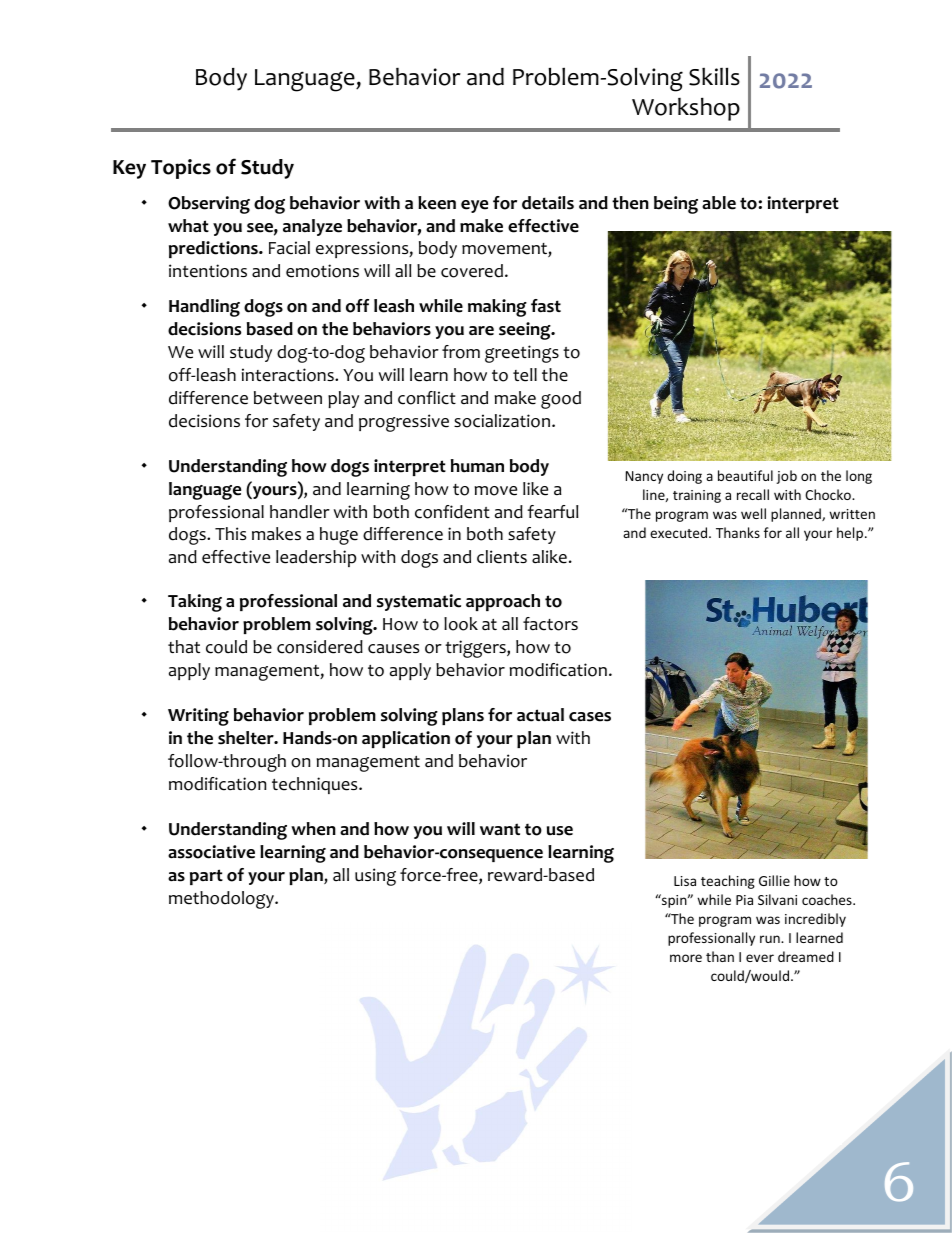  What do you see at coordinates (181, 169) in the document?
I see `Topics` at bounding box center [181, 169].
